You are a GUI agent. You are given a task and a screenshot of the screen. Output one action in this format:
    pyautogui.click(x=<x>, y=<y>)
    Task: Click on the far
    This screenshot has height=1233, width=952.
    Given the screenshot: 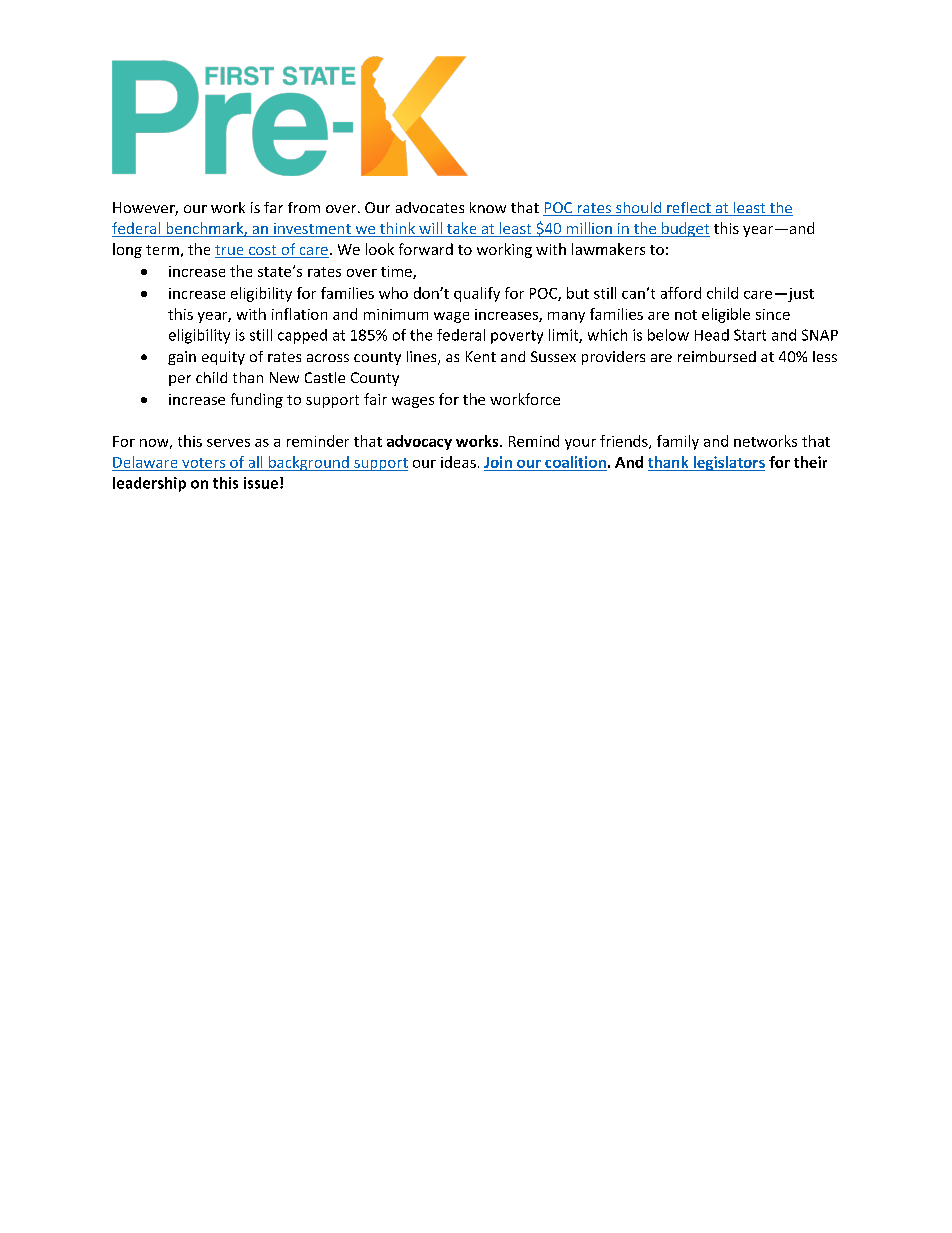 What is the action you would take?
    pyautogui.click(x=273, y=207)
